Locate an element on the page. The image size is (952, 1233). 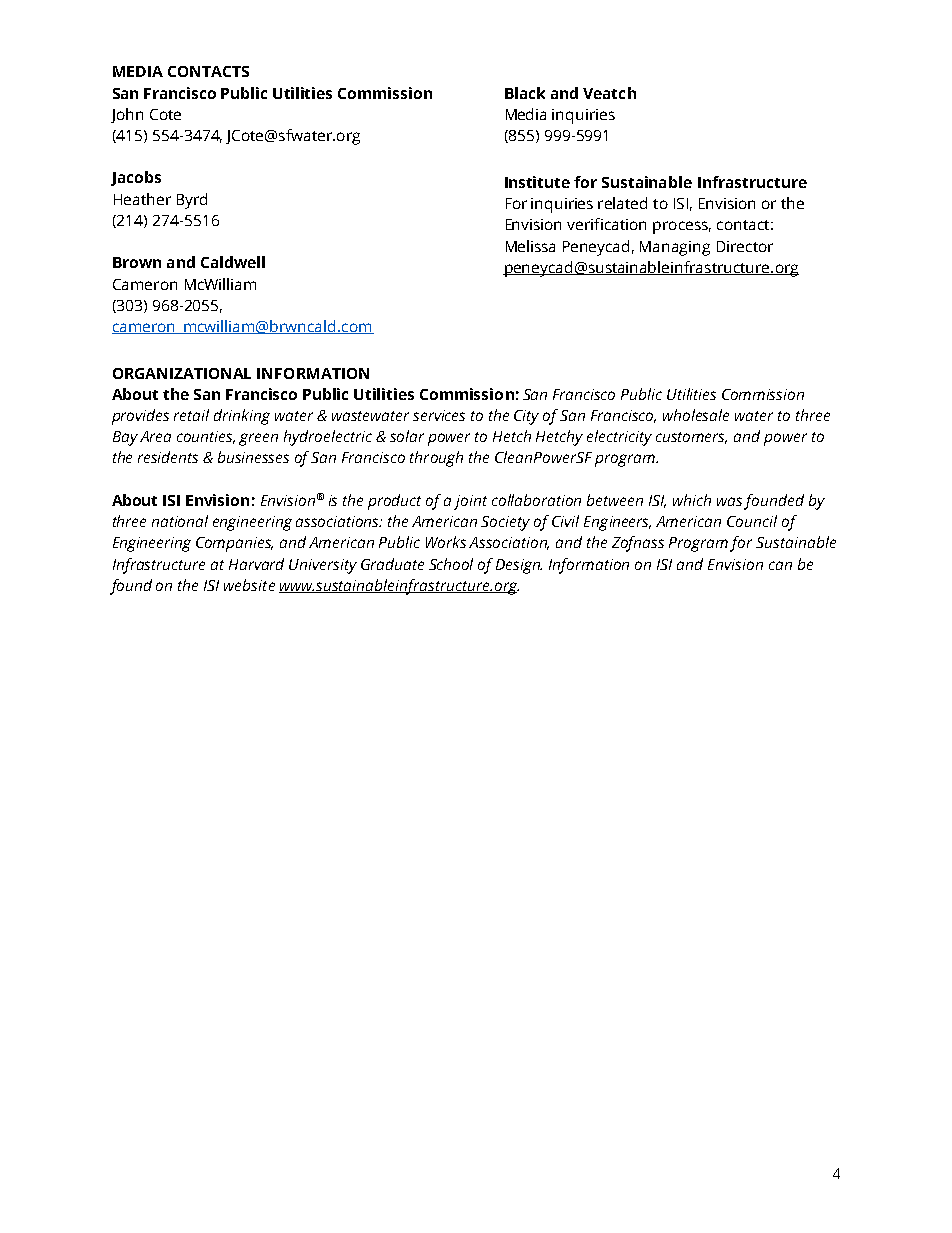
Caldwell is located at coordinates (233, 262).
